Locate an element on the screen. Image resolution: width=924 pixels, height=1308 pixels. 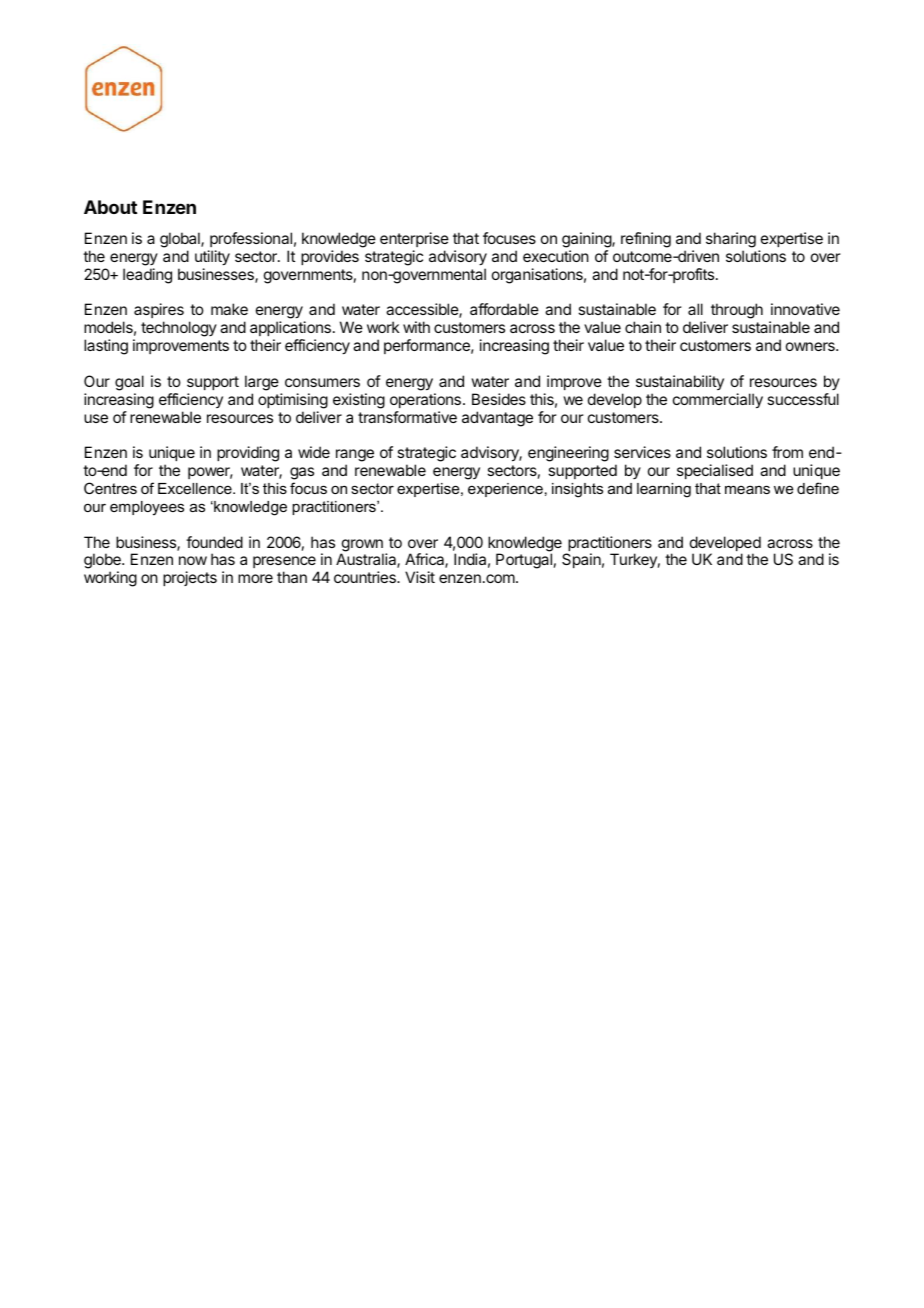
technology is located at coordinates (179, 329).
